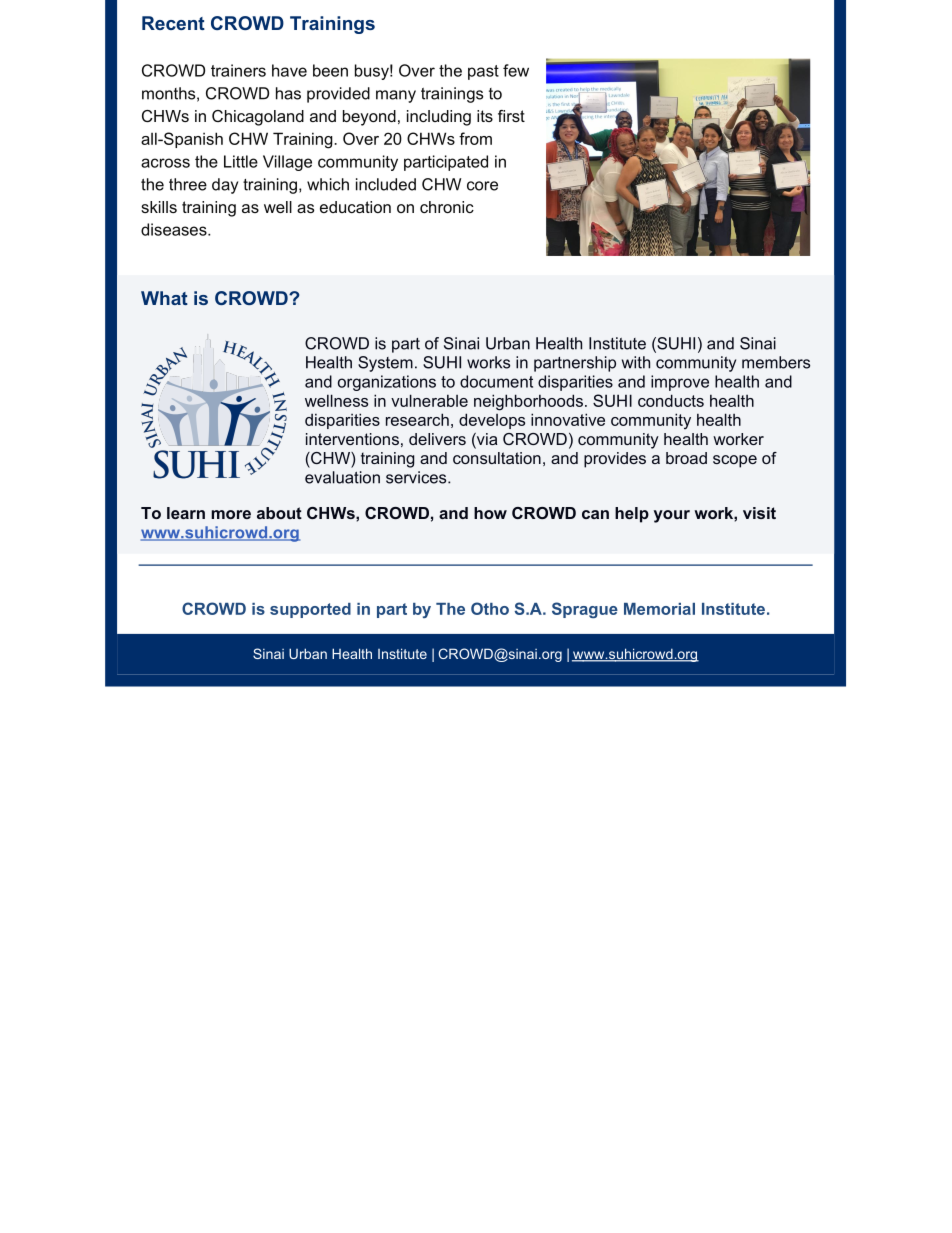 The width and height of the screenshot is (952, 1233). What do you see at coordinates (238, 70) in the screenshot?
I see `trainers` at bounding box center [238, 70].
